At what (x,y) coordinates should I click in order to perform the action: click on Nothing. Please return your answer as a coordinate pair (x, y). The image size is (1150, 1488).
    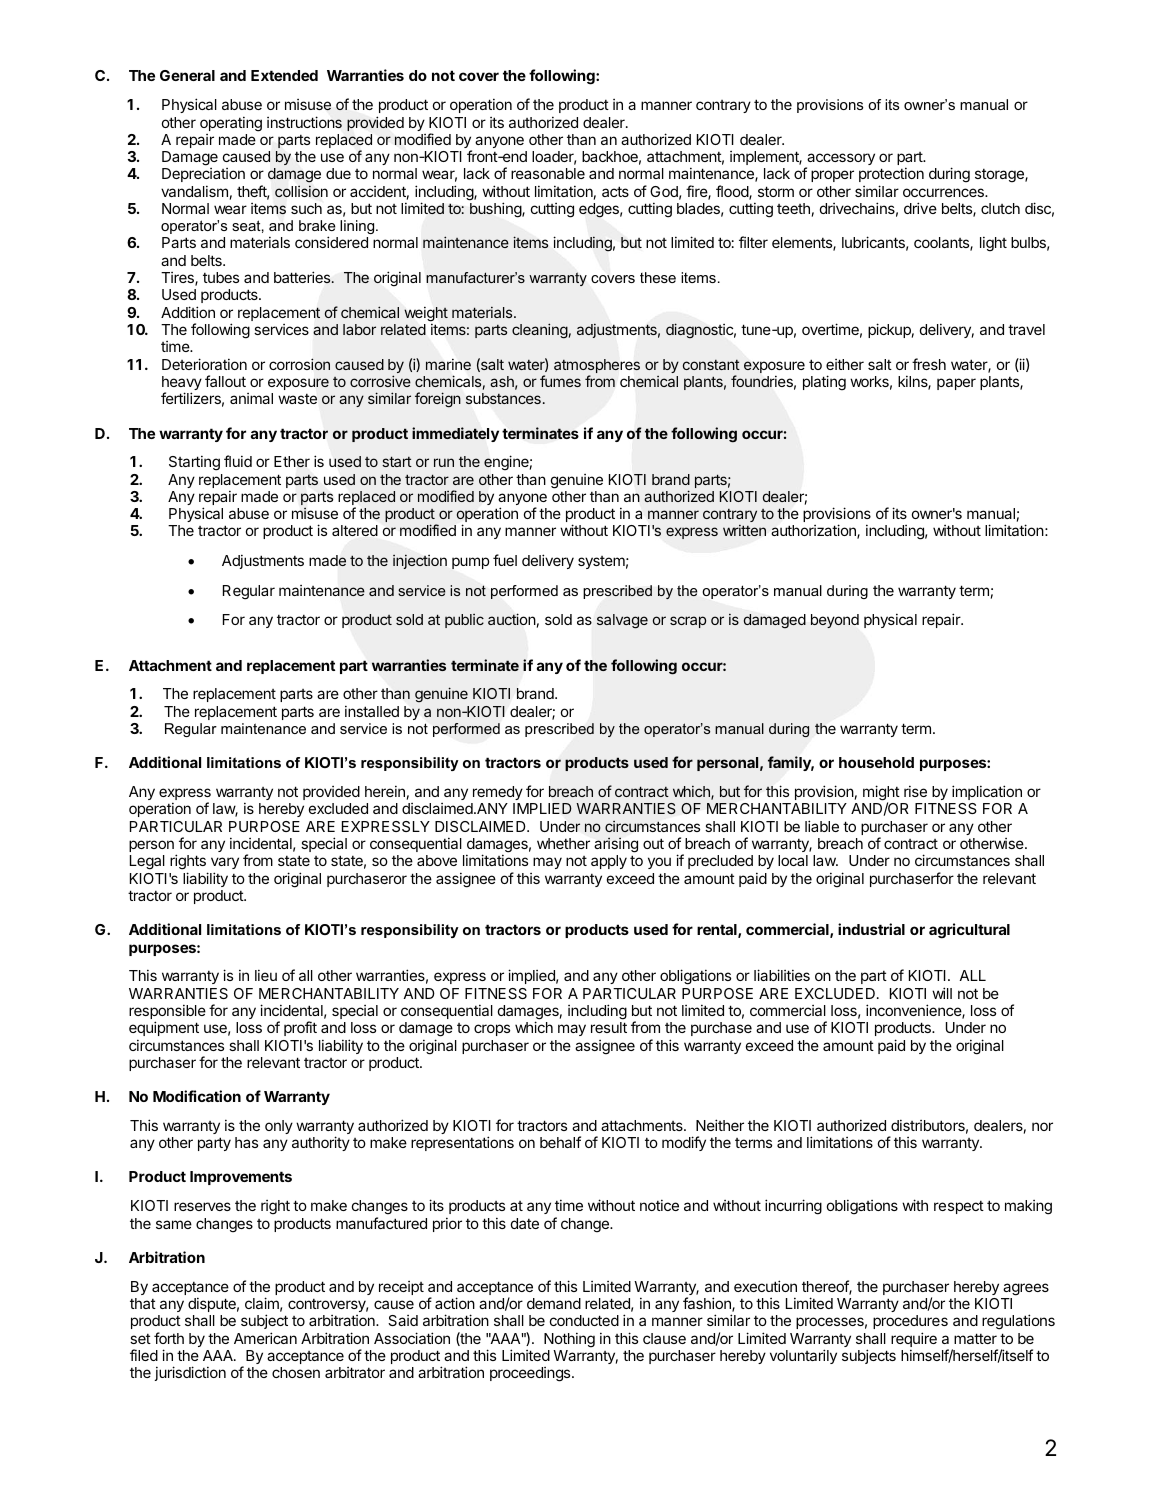
    Looking at the image, I should click on (569, 1340).
